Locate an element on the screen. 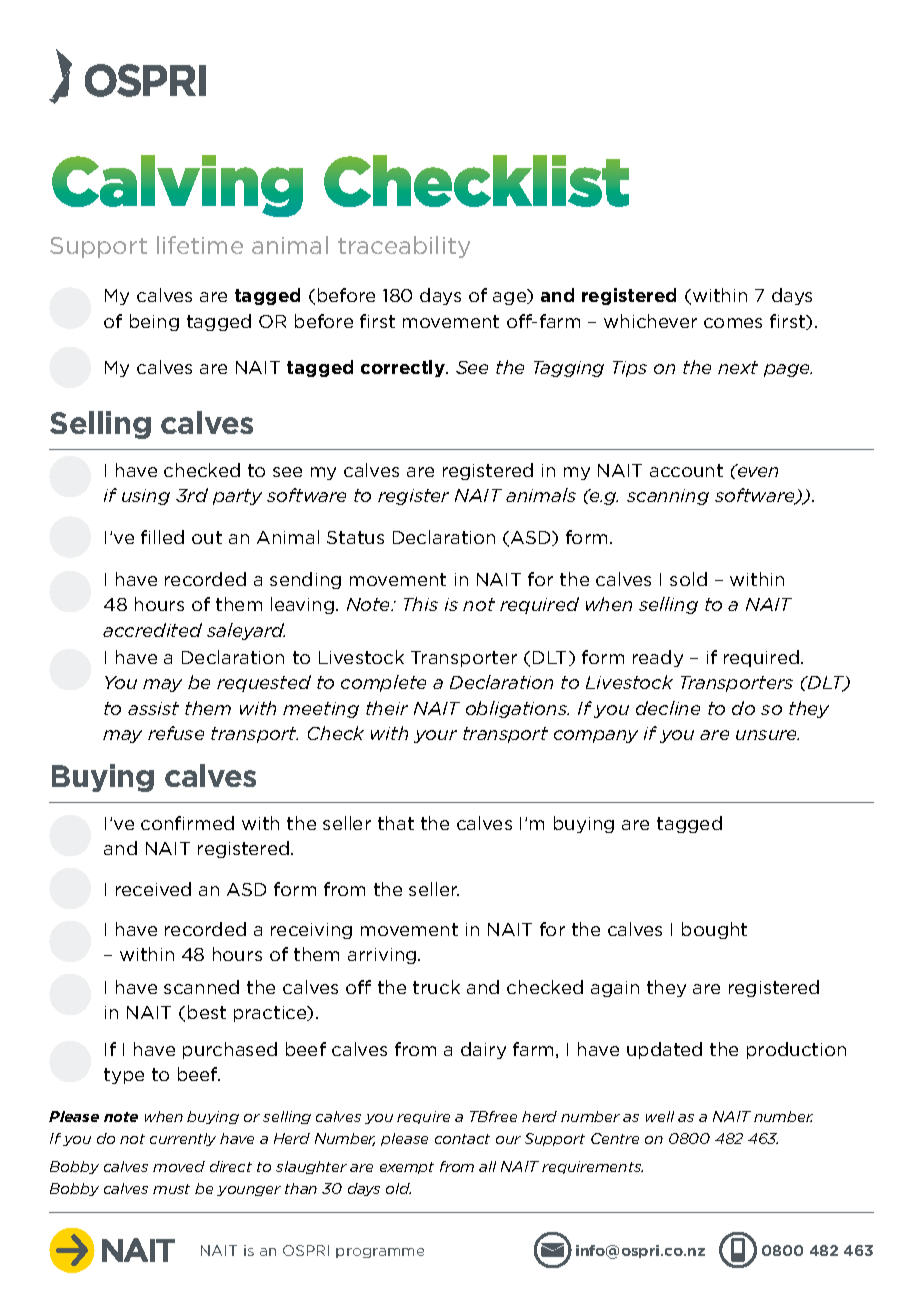 The height and width of the screenshot is (1311, 924). traceability is located at coordinates (404, 247).
